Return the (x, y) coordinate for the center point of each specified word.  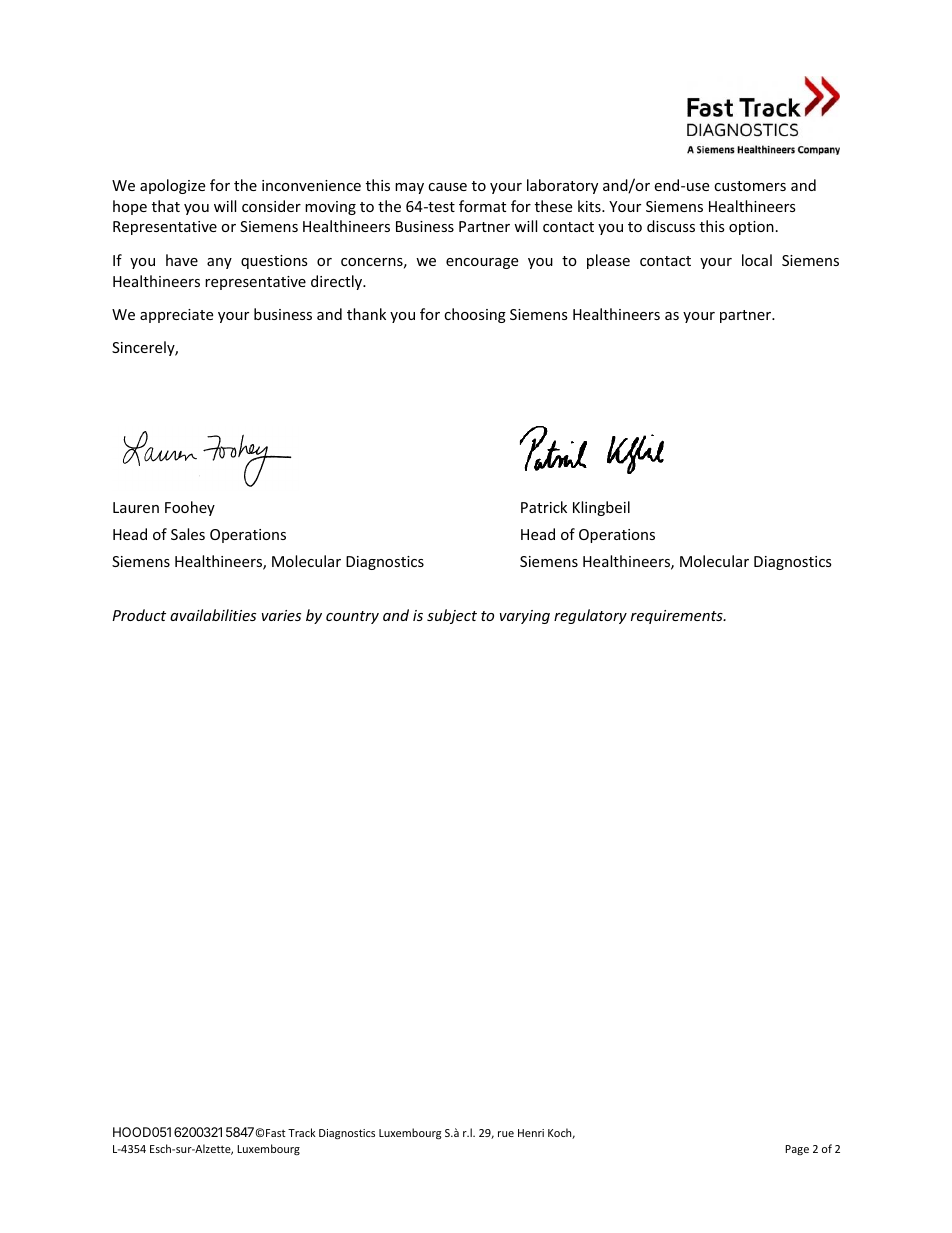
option (751, 228)
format (482, 206)
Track (302, 1132)
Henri (531, 1133)
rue (506, 1134)
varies (281, 615)
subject (452, 616)
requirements (678, 617)
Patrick (544, 507)
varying (525, 617)
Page (797, 1150)
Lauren (136, 507)
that (166, 206)
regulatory (590, 616)
